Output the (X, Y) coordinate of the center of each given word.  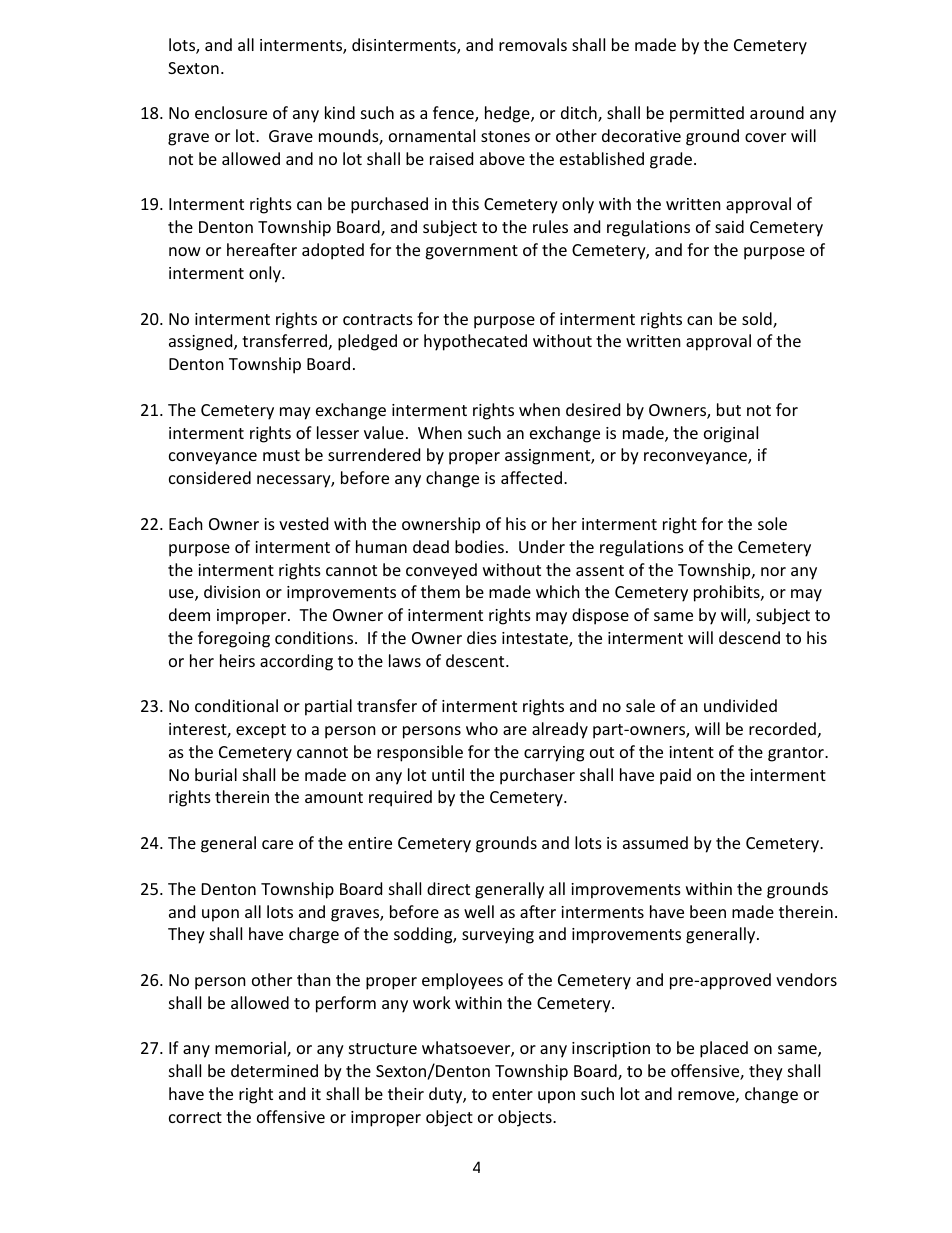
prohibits (728, 593)
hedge (508, 114)
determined (274, 1070)
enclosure (231, 112)
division (232, 591)
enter (512, 1094)
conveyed (441, 571)
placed (724, 1049)
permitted (707, 114)
